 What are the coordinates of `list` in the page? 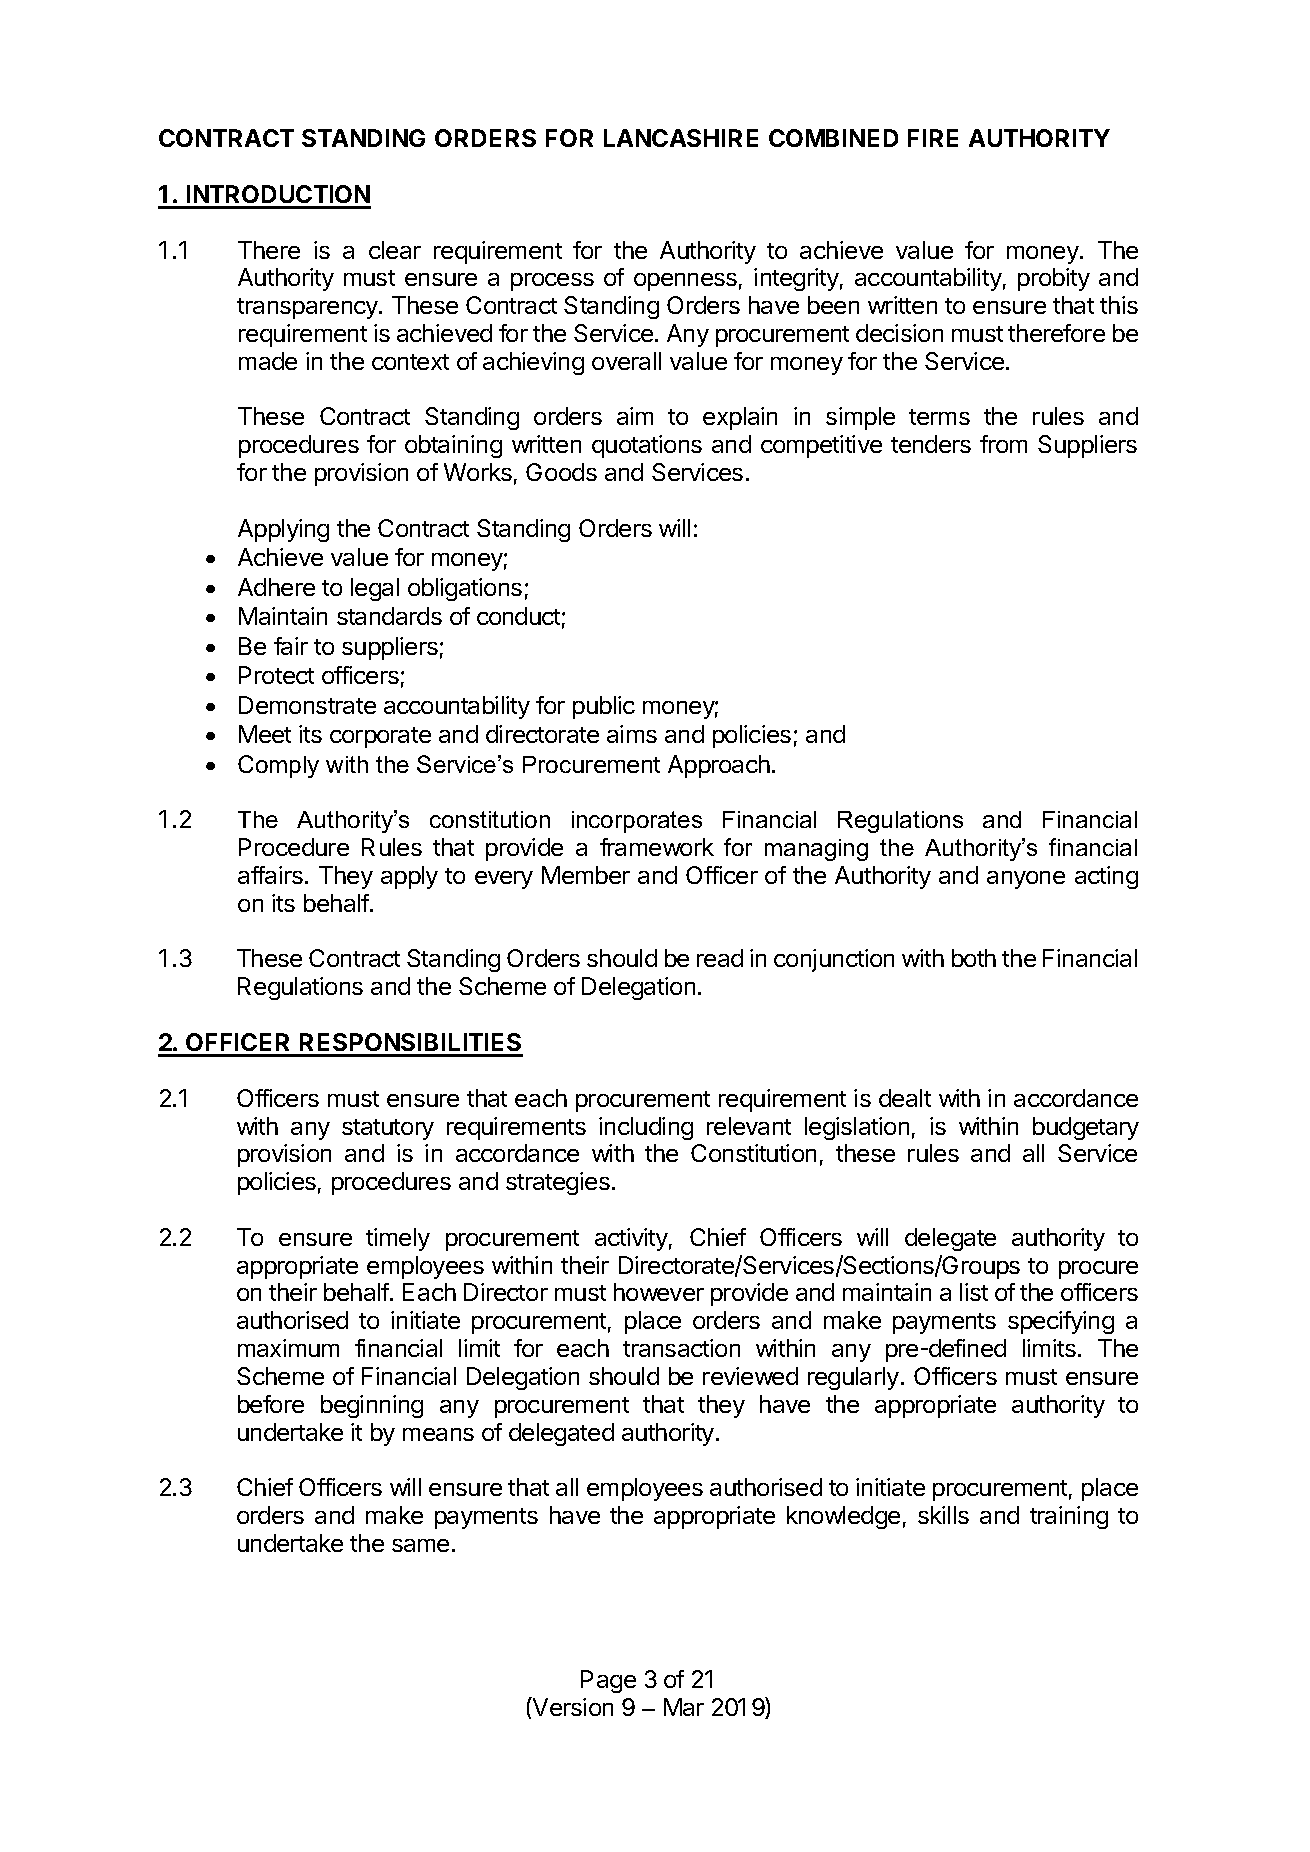 It's located at (974, 1292).
